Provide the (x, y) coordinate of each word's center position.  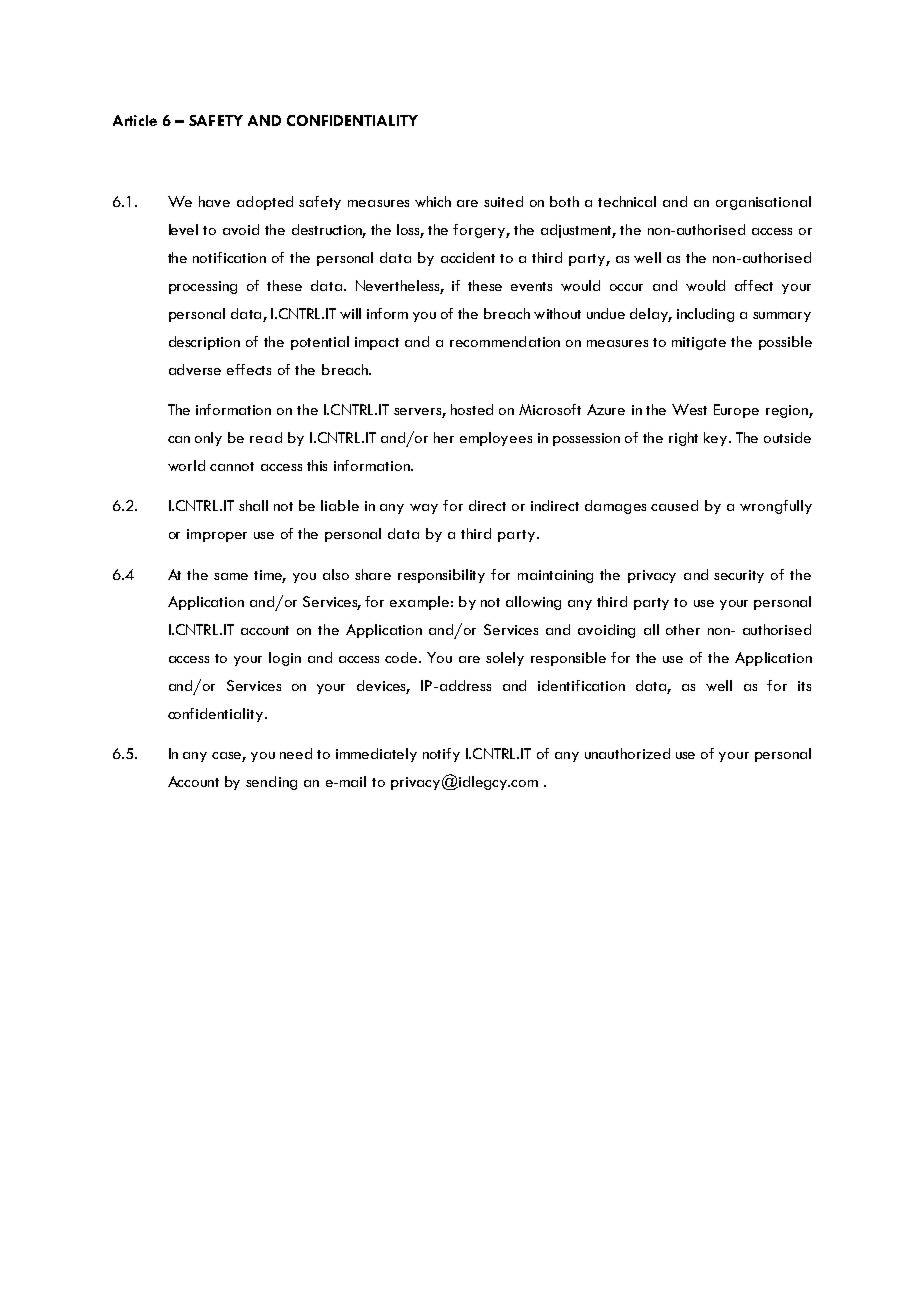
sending (271, 783)
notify (441, 755)
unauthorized (627, 753)
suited (503, 201)
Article (135, 120)
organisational (763, 203)
